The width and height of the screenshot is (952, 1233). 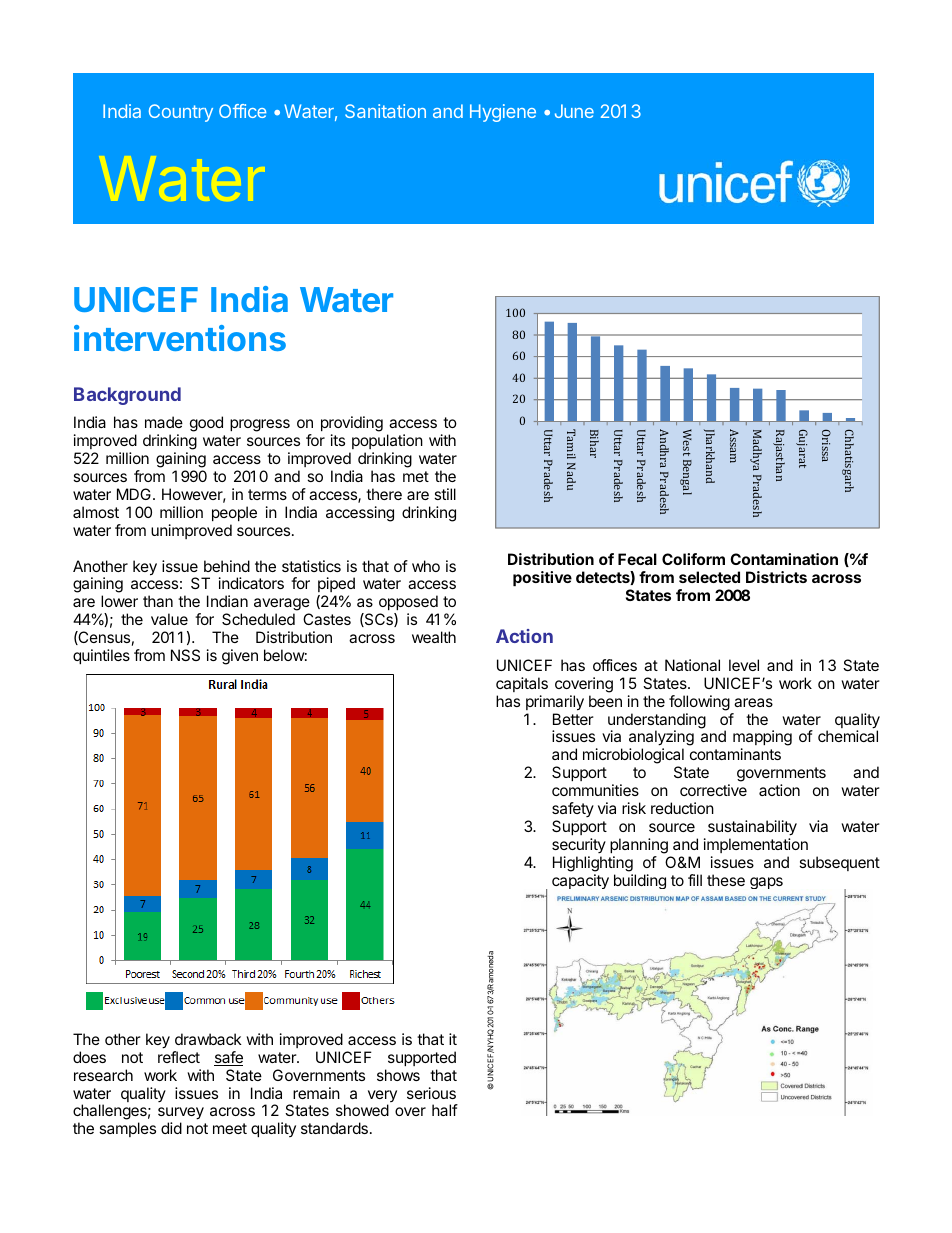 What do you see at coordinates (181, 1115) in the screenshot?
I see `survey` at bounding box center [181, 1115].
